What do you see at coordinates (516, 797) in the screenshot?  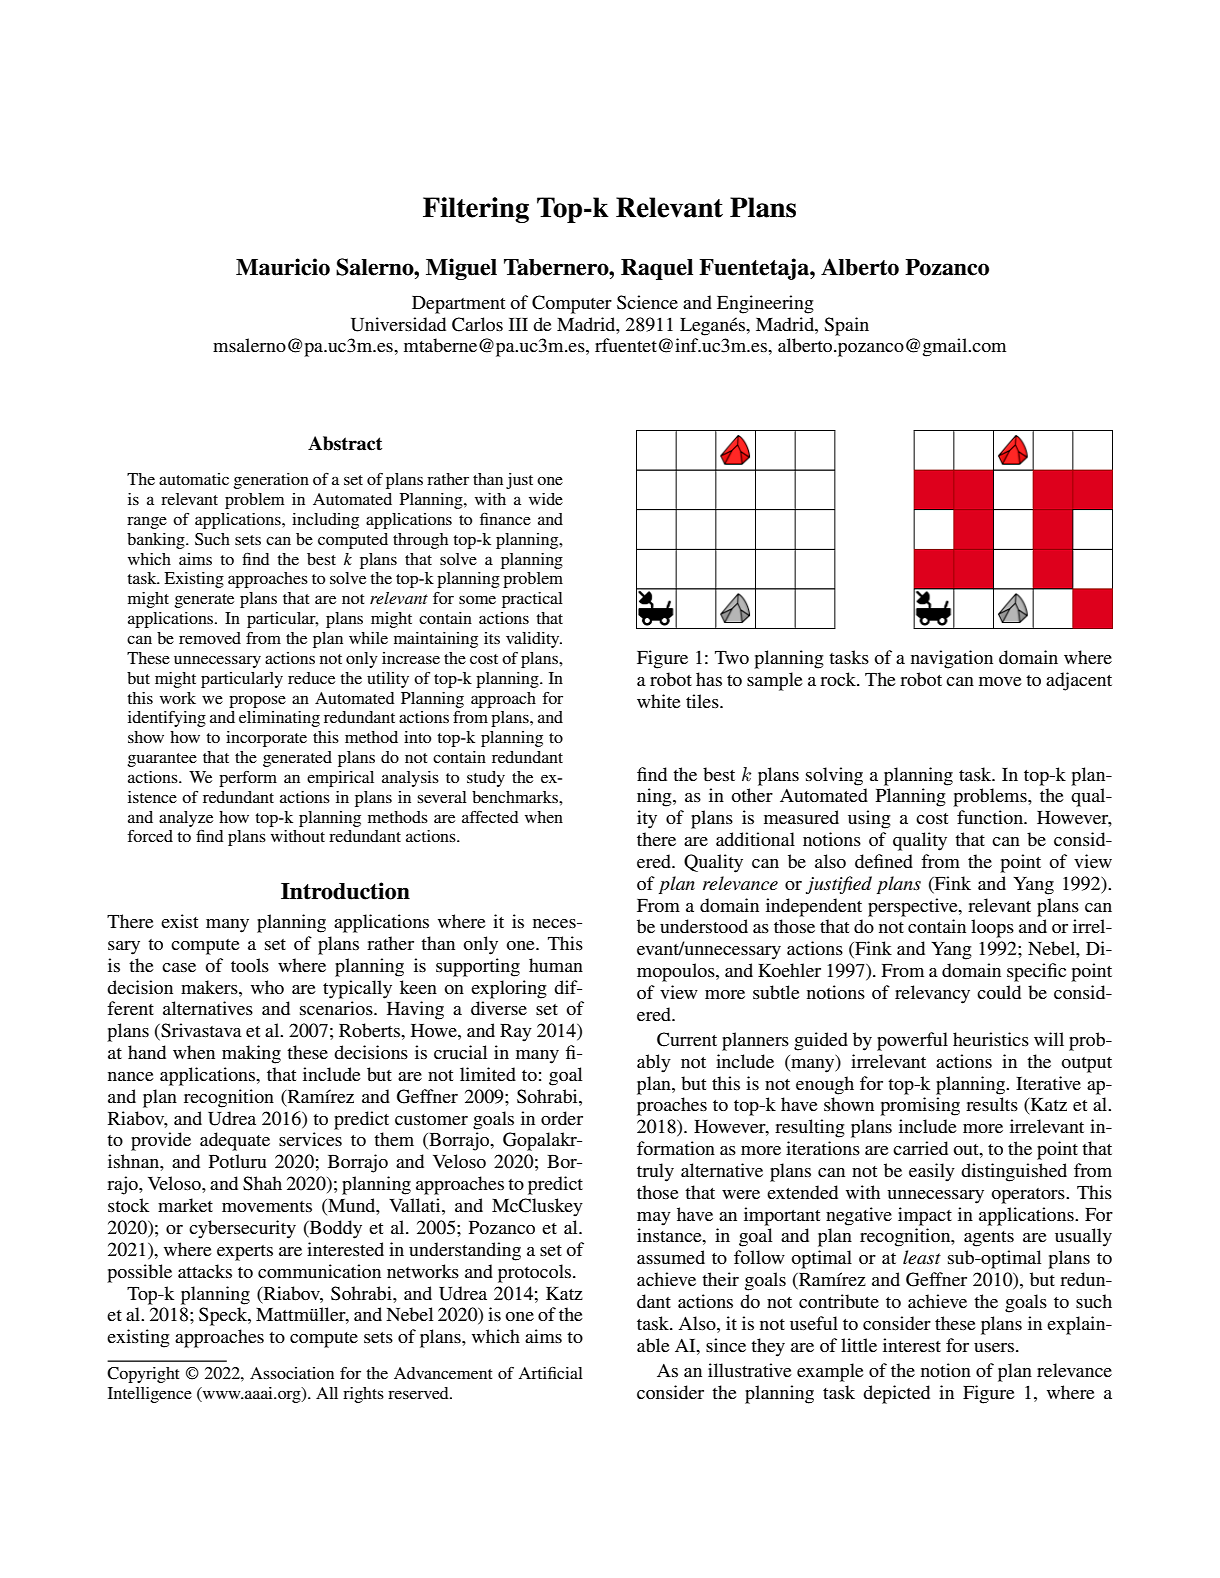 I see `benchmarks` at bounding box center [516, 797].
